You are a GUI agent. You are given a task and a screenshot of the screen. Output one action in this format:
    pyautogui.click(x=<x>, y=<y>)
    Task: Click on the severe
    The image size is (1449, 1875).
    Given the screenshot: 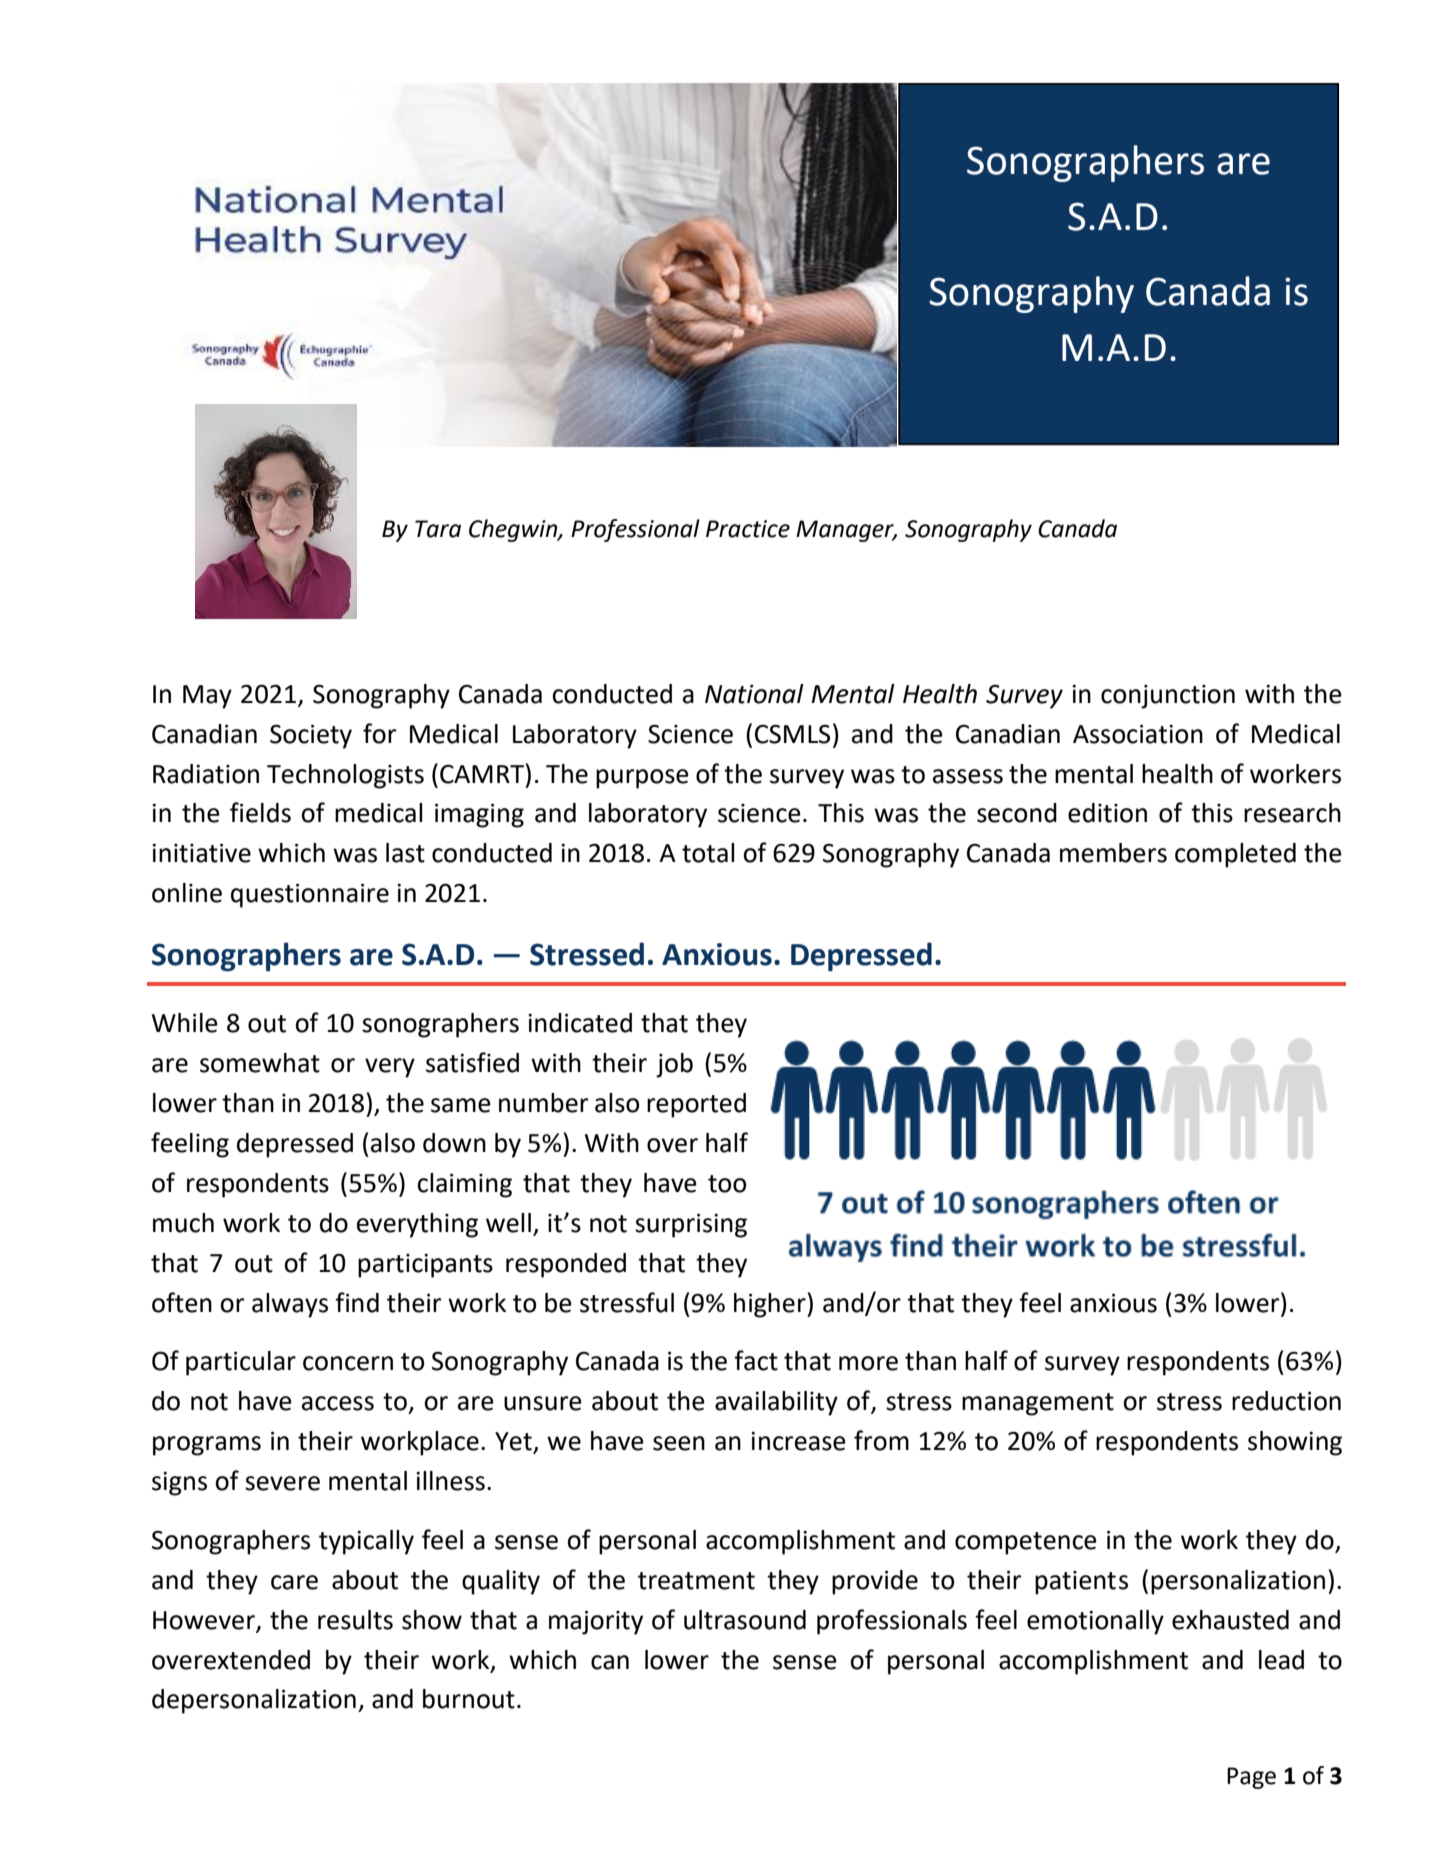 What is the action you would take?
    pyautogui.click(x=282, y=1483)
